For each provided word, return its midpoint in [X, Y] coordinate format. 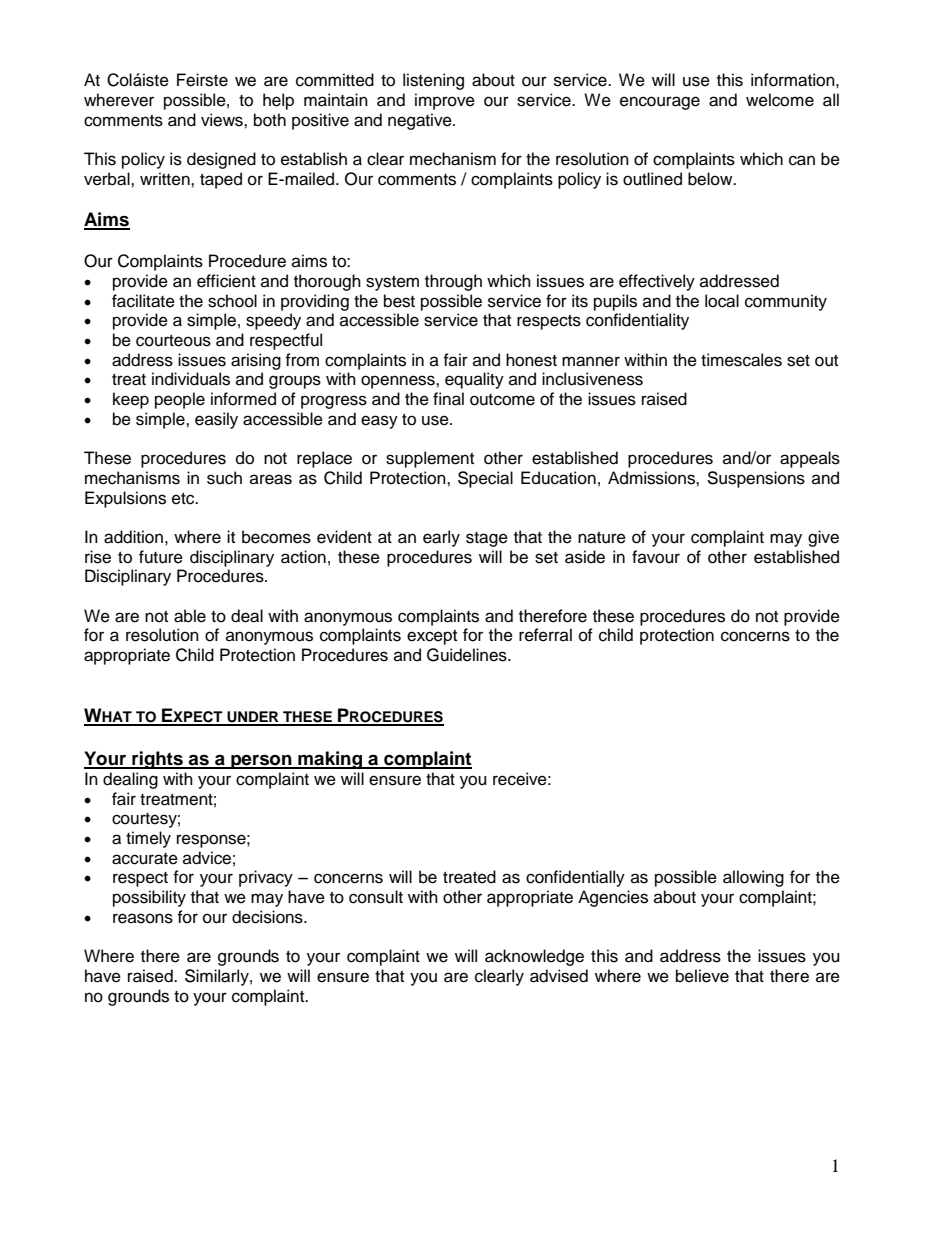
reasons [143, 918]
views [223, 120]
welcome [780, 100]
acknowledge [534, 957]
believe [702, 976]
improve [445, 101]
